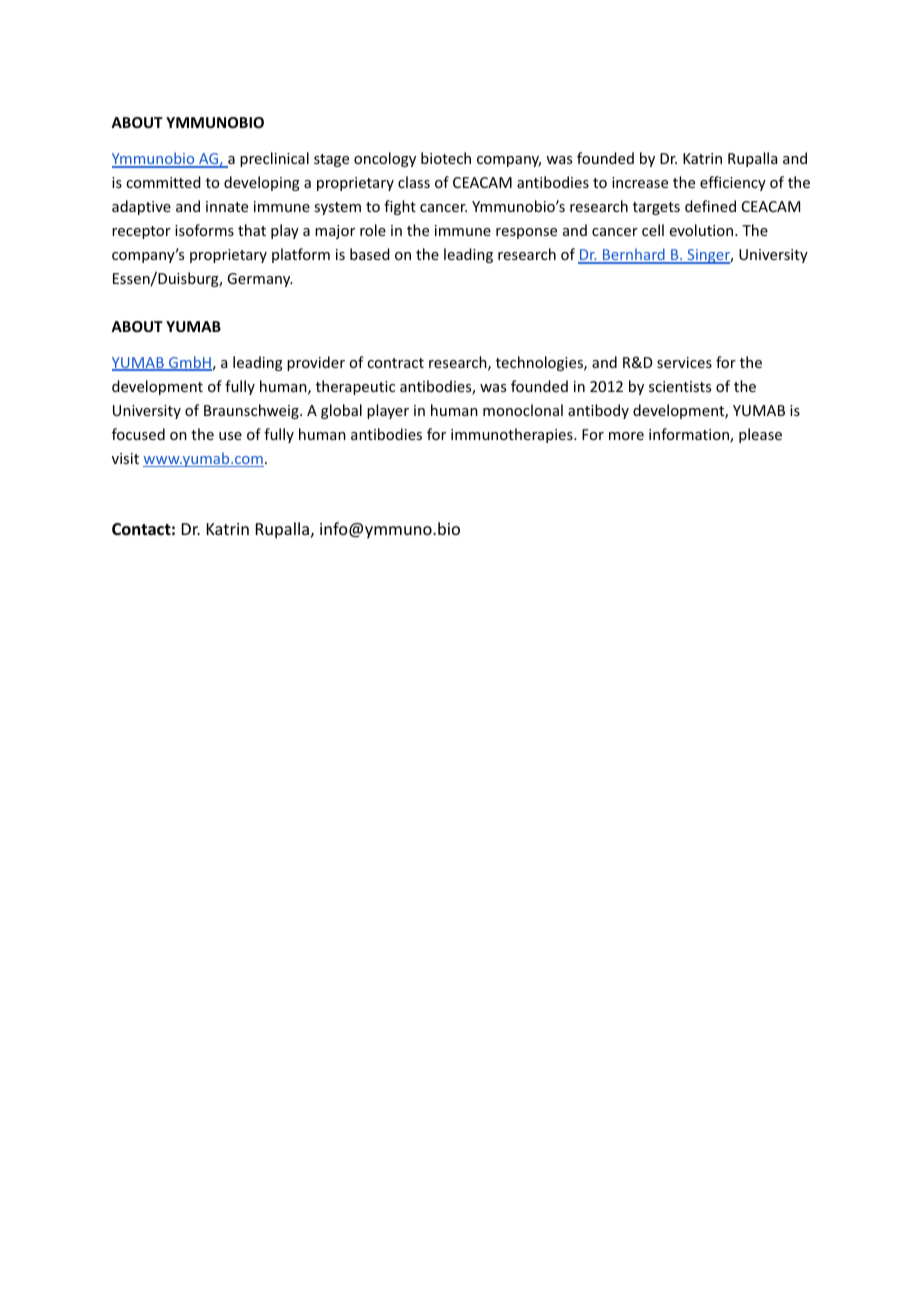  What do you see at coordinates (163, 182) in the page?
I see `committed` at bounding box center [163, 182].
